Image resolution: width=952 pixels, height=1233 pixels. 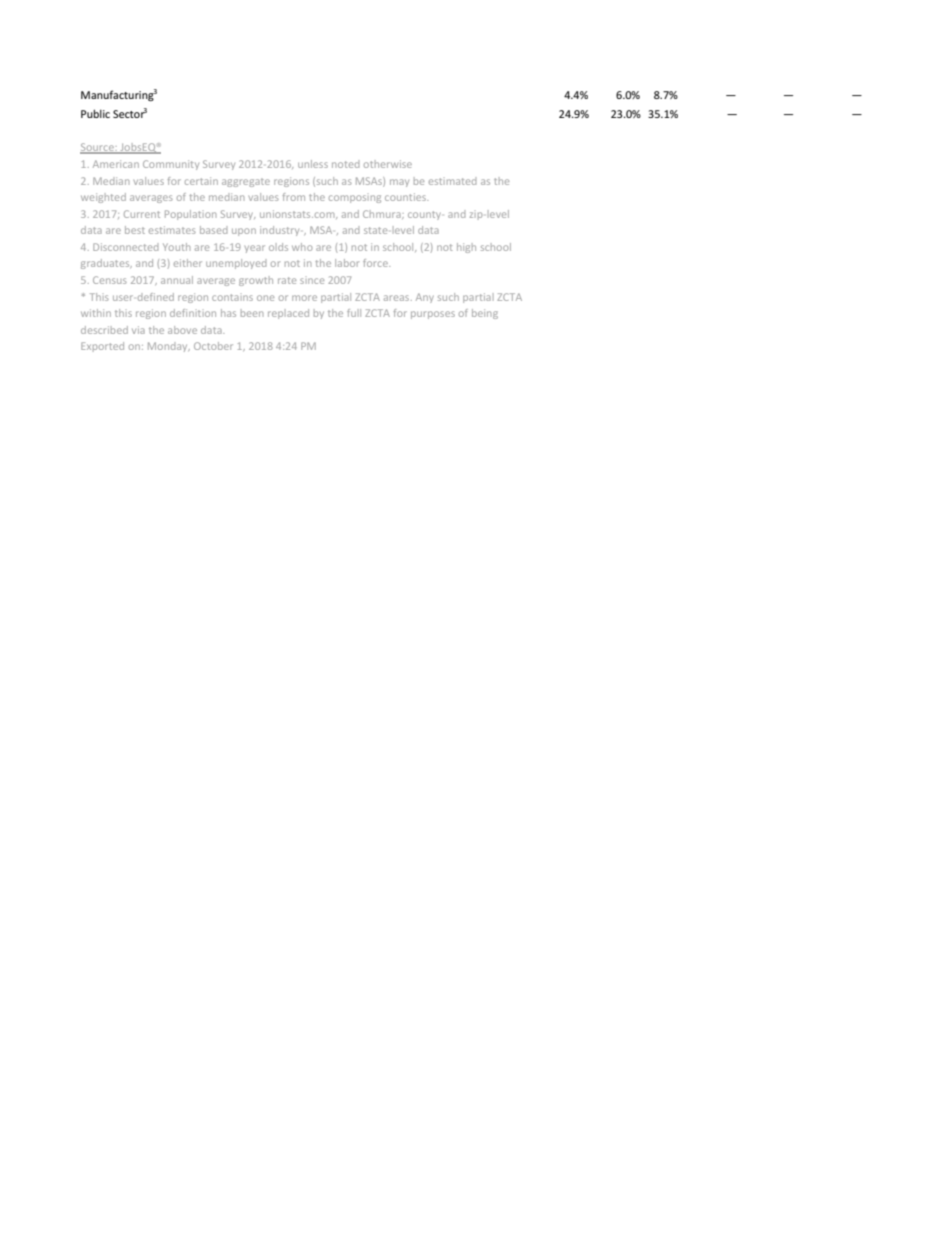 What do you see at coordinates (106, 264) in the image?
I see `graduates` at bounding box center [106, 264].
